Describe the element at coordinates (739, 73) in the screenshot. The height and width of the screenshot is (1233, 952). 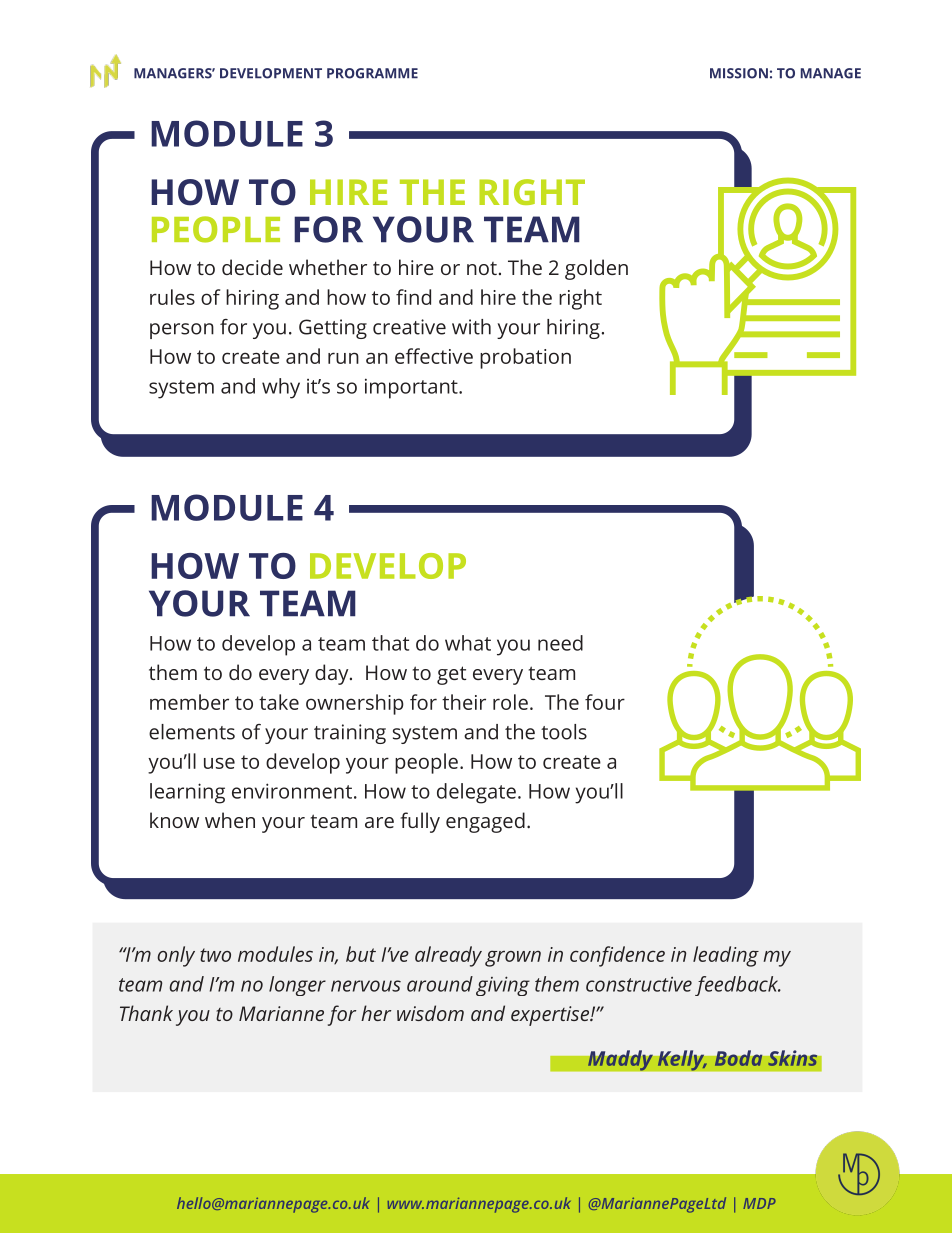
I see `MISSION` at that location.
